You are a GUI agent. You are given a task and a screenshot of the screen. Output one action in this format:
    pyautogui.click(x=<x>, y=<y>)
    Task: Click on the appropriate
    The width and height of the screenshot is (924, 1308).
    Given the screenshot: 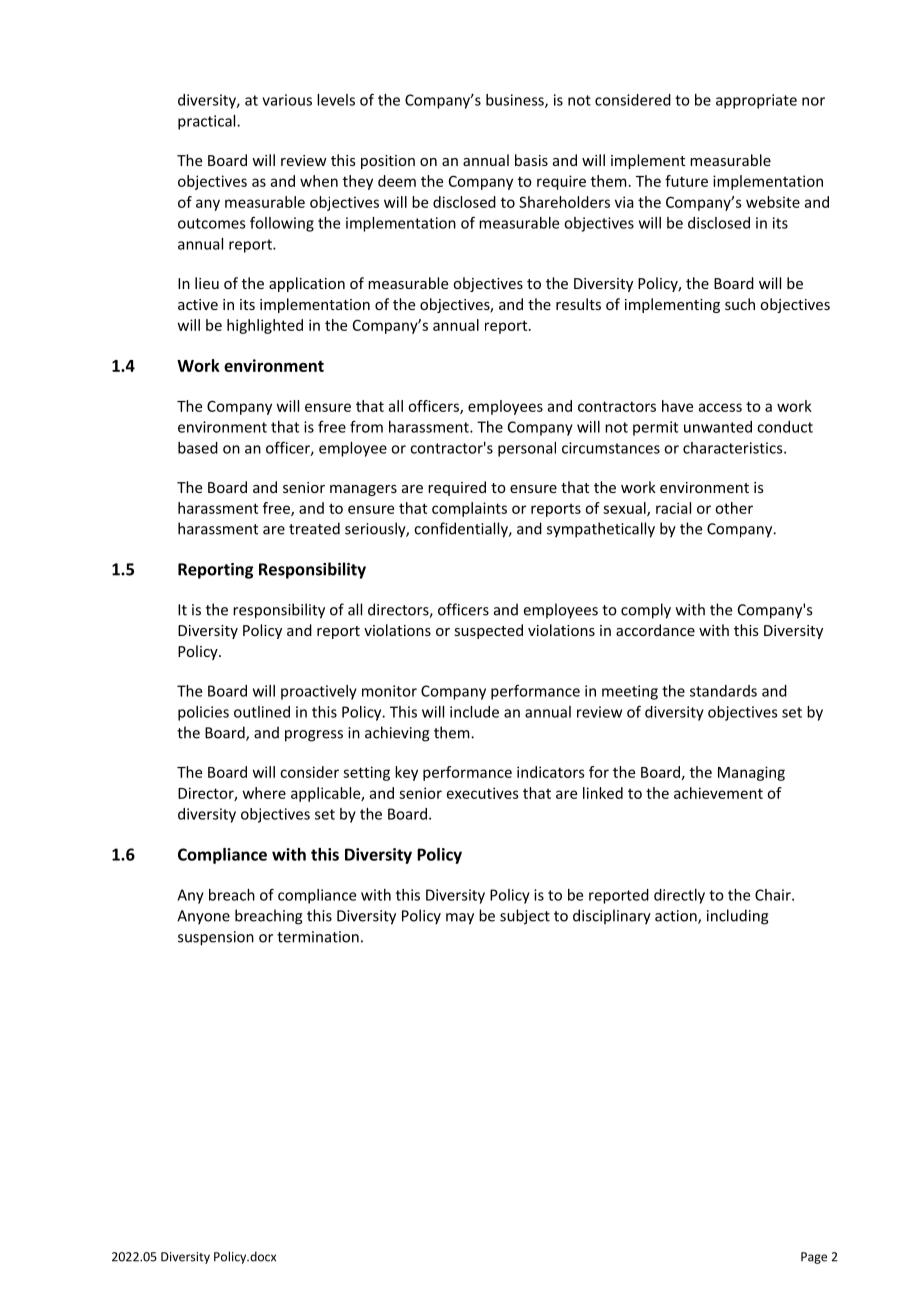 What is the action you would take?
    pyautogui.click(x=756, y=101)
